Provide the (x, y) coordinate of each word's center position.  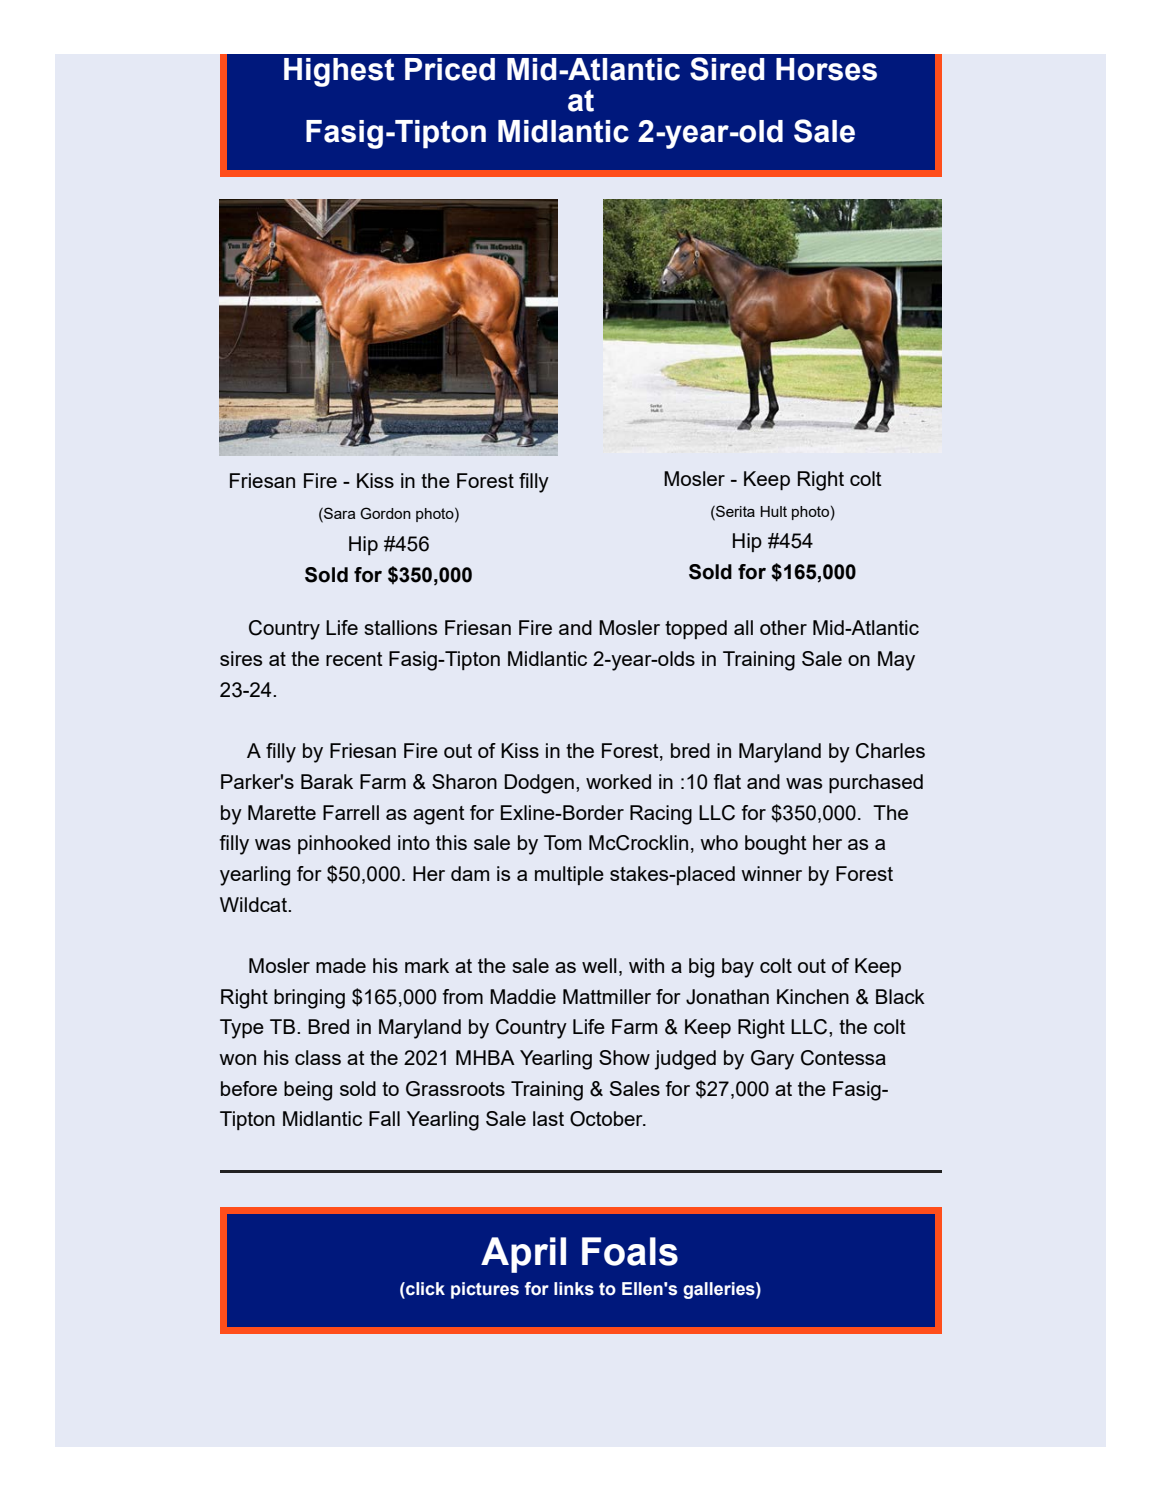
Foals (630, 1251)
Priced (450, 69)
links (574, 1289)
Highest (339, 72)
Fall (384, 1118)
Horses (826, 69)
